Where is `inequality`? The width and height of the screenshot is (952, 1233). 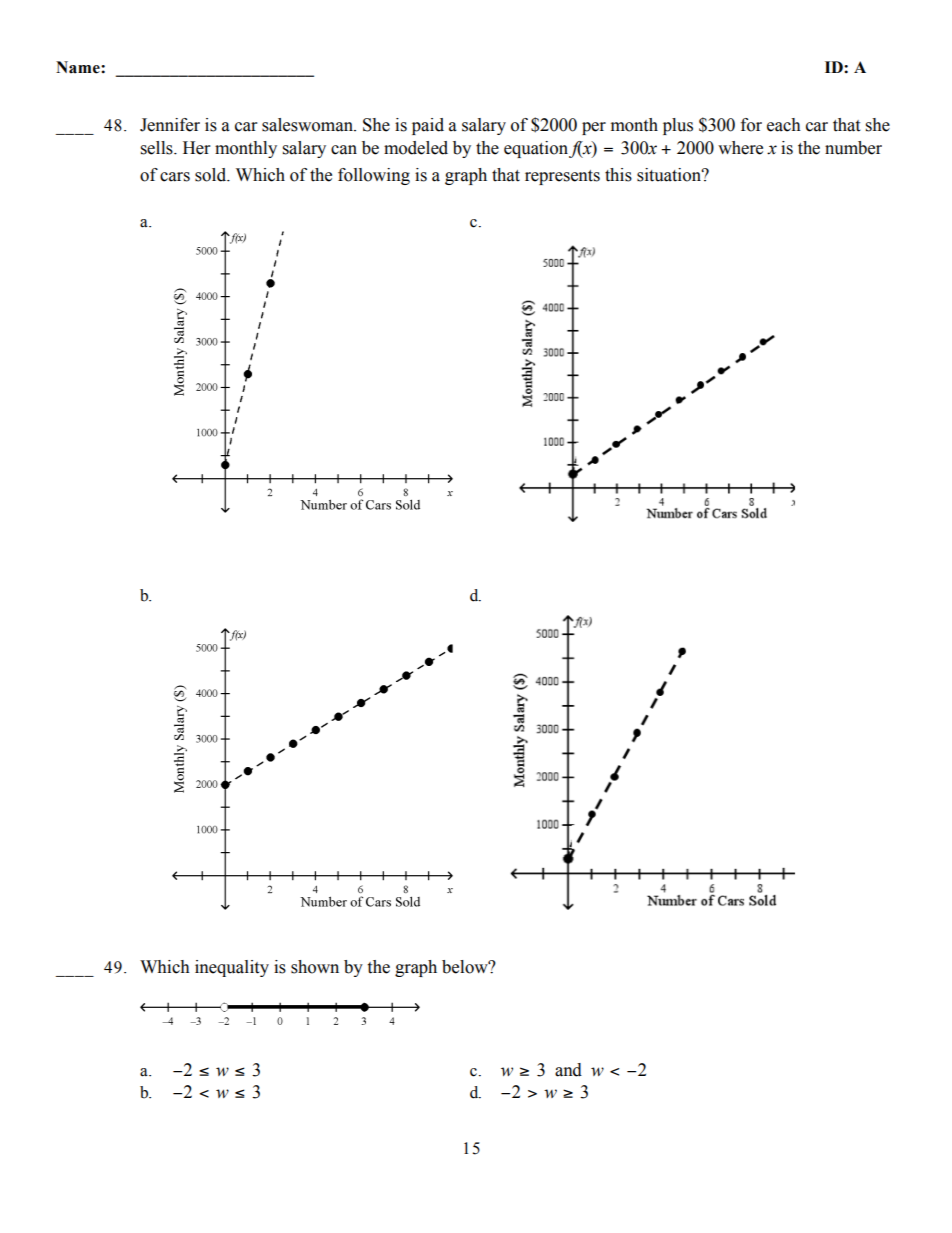 inequality is located at coordinates (232, 968).
